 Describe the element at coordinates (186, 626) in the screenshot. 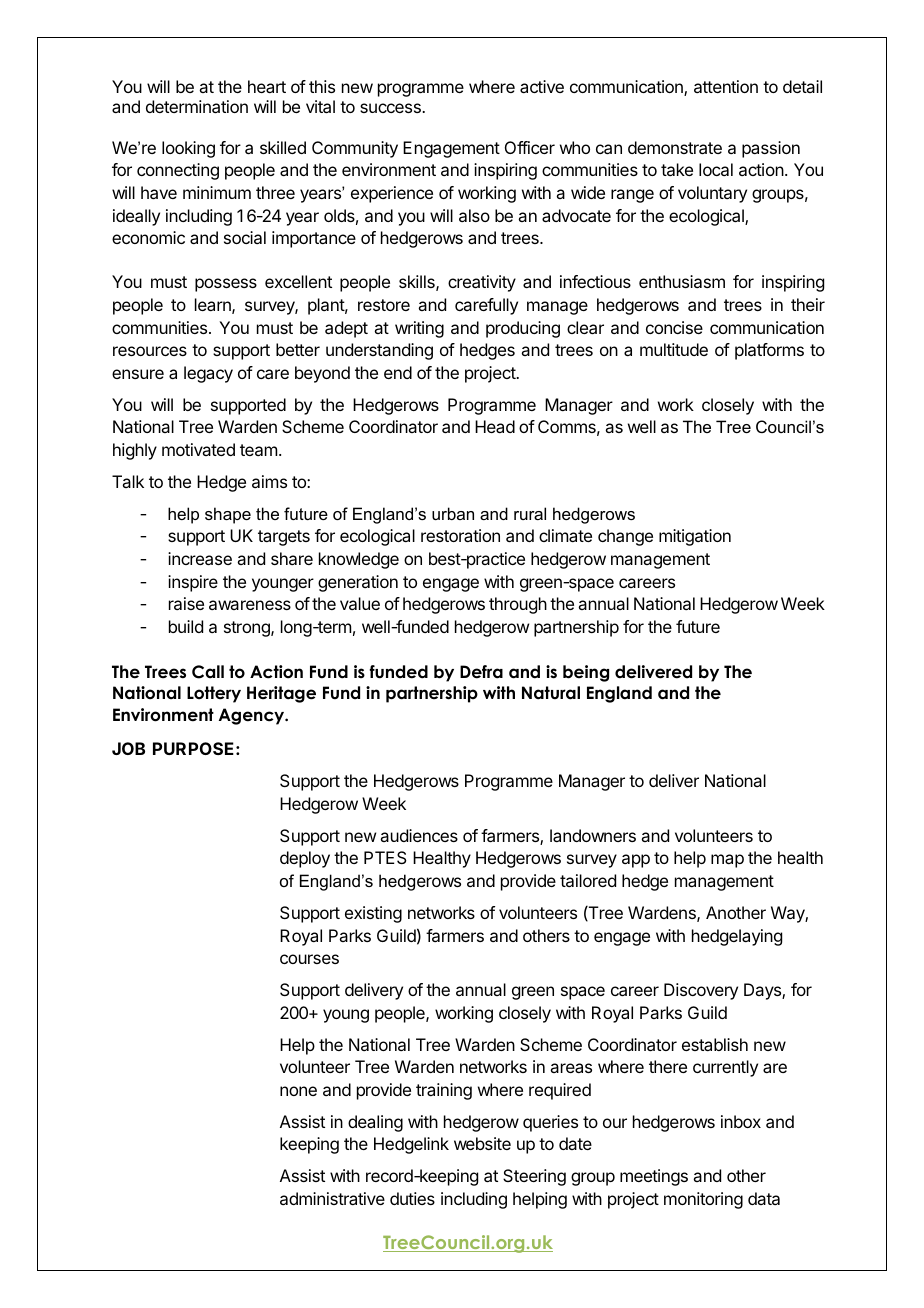

I see `build` at that location.
